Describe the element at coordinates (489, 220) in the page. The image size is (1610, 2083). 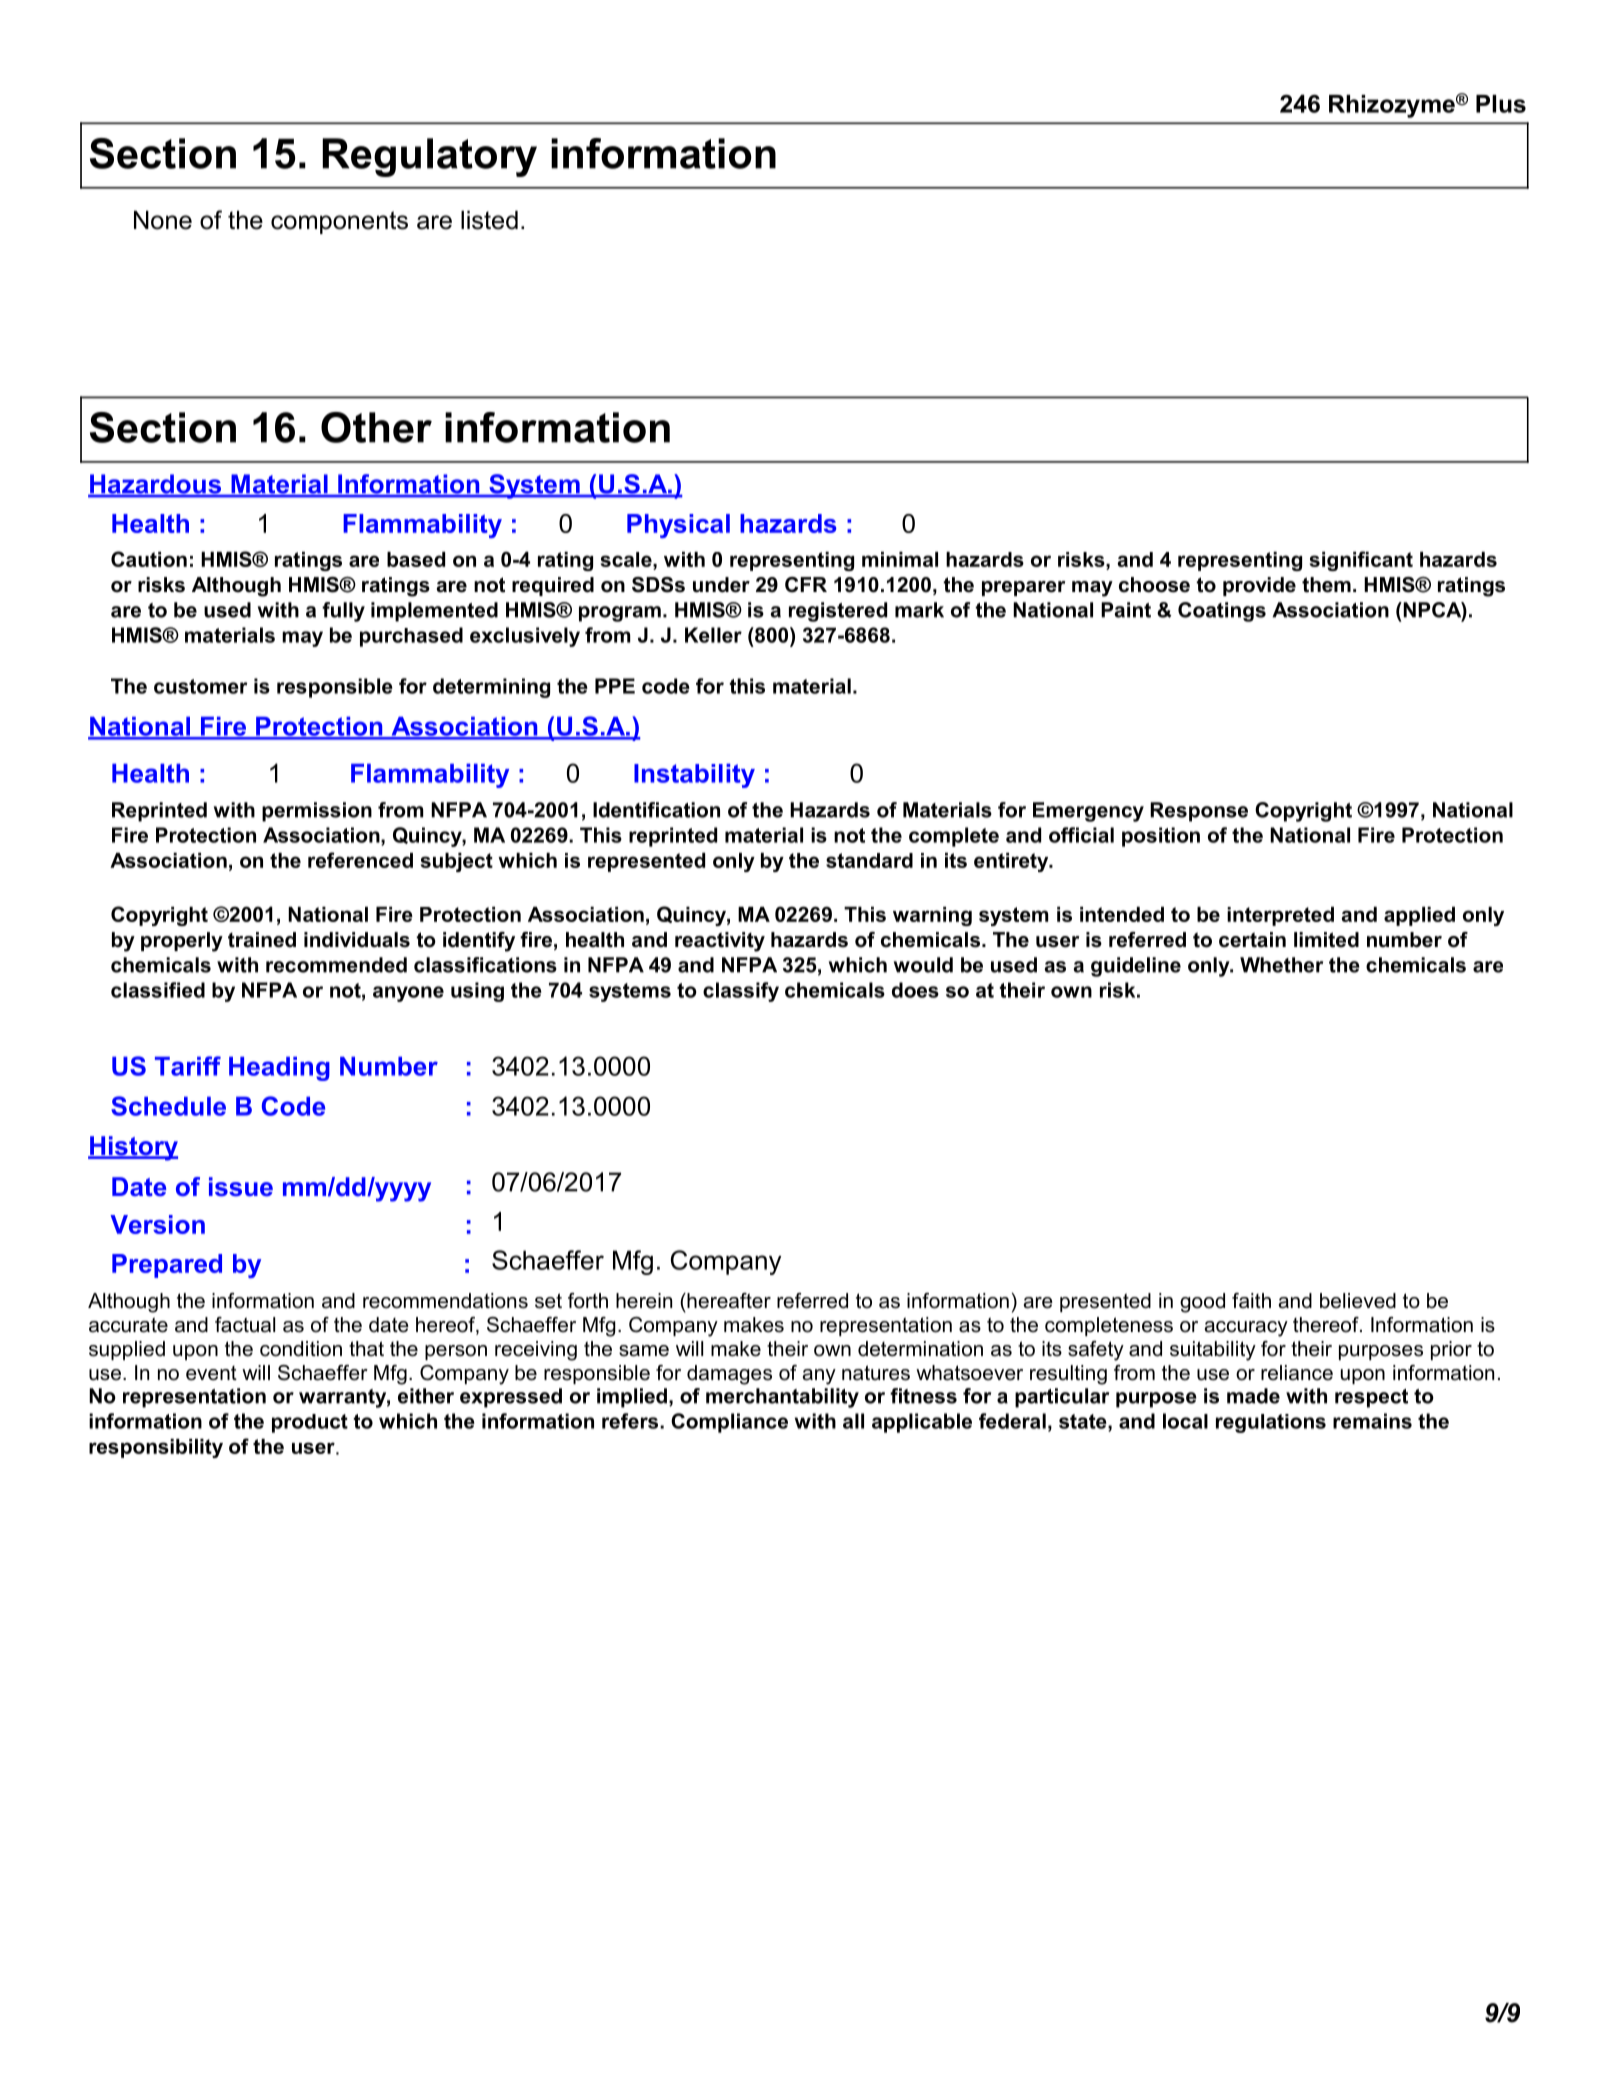
I see `listed` at that location.
